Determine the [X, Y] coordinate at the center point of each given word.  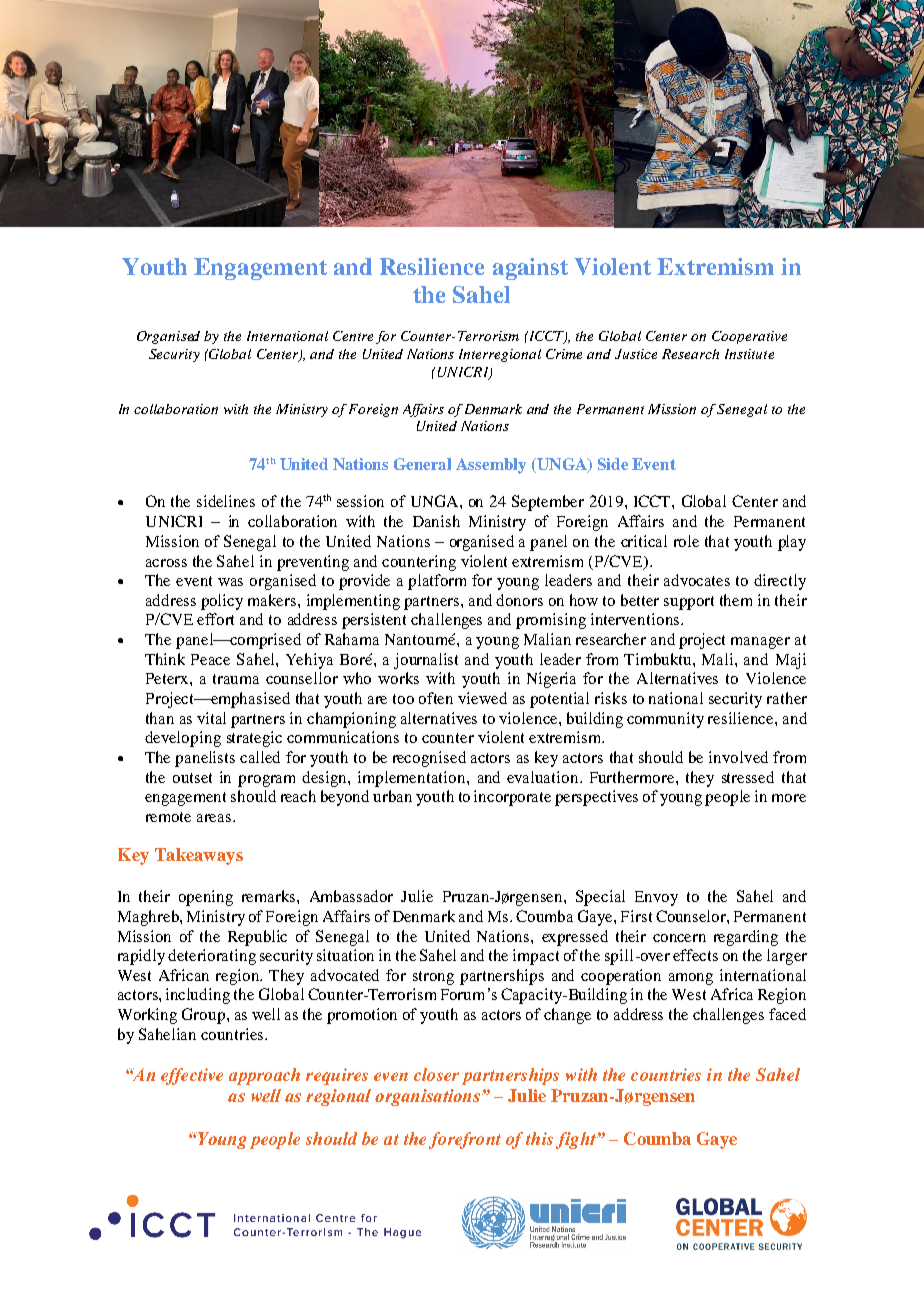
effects [695, 955]
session [360, 501]
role [686, 541]
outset [192, 778]
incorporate [512, 798]
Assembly [491, 466]
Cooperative [749, 337]
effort [215, 619]
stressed [748, 777]
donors [519, 600]
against [530, 269]
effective [192, 1076]
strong [433, 978]
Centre [353, 336]
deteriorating [212, 957]
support [689, 603]
